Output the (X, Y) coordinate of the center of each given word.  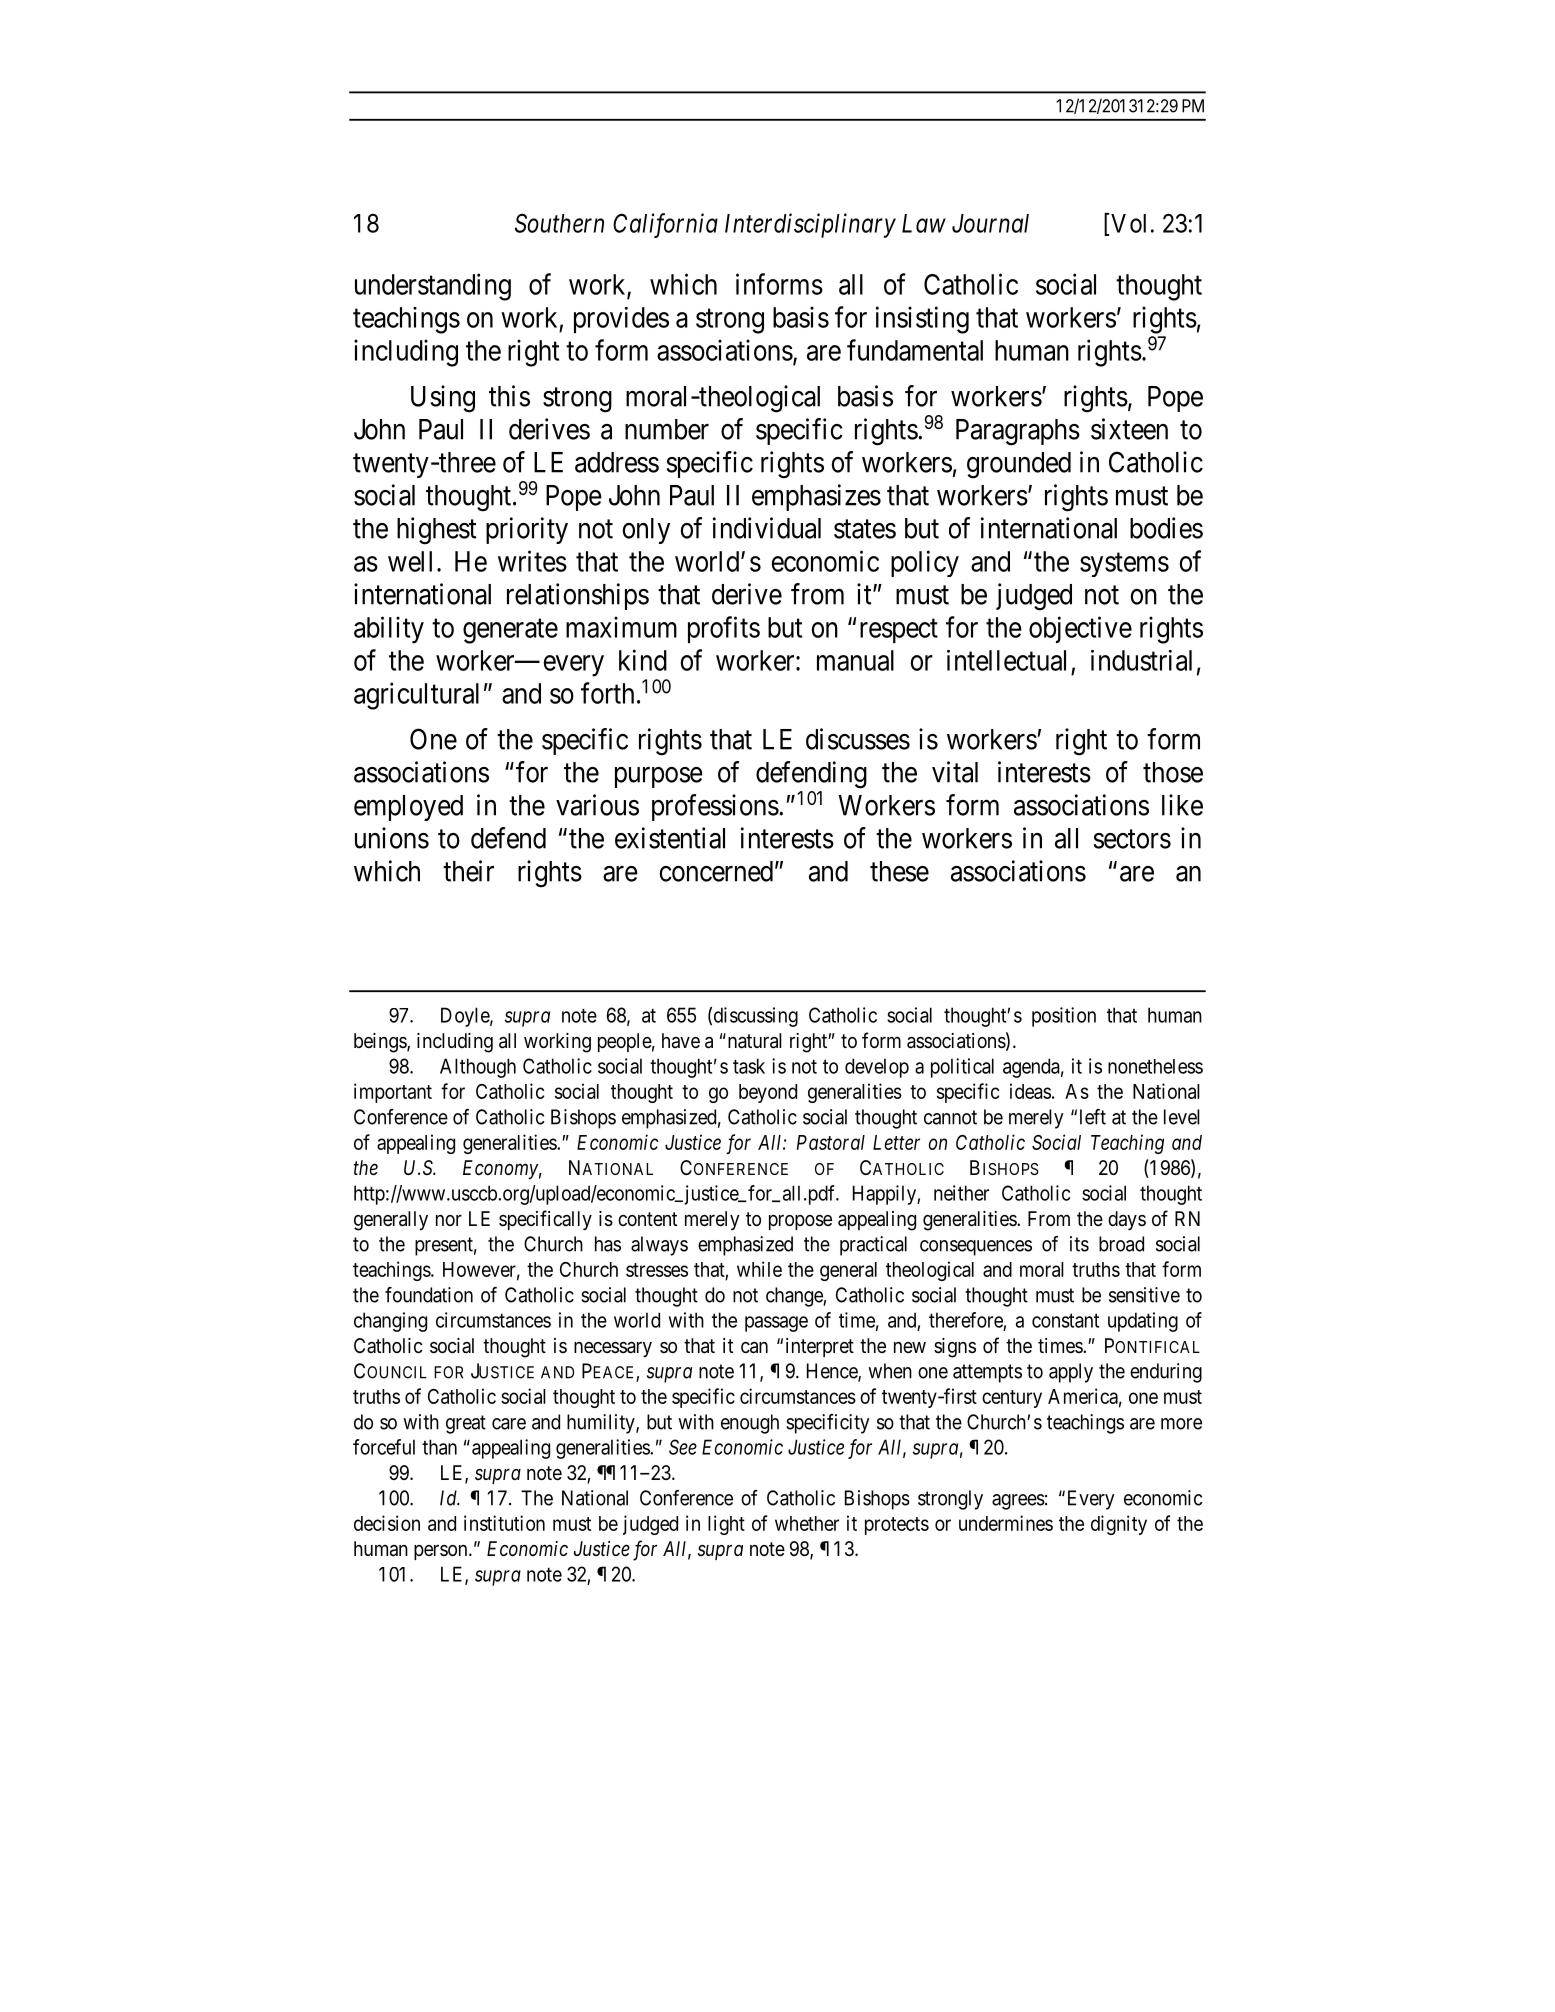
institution (504, 1523)
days (1127, 1220)
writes (532, 561)
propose (800, 1222)
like (1182, 805)
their (468, 871)
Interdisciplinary (810, 225)
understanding (433, 287)
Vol (1128, 223)
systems (1124, 565)
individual (767, 528)
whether (807, 1523)
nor (449, 1220)
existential (670, 838)
